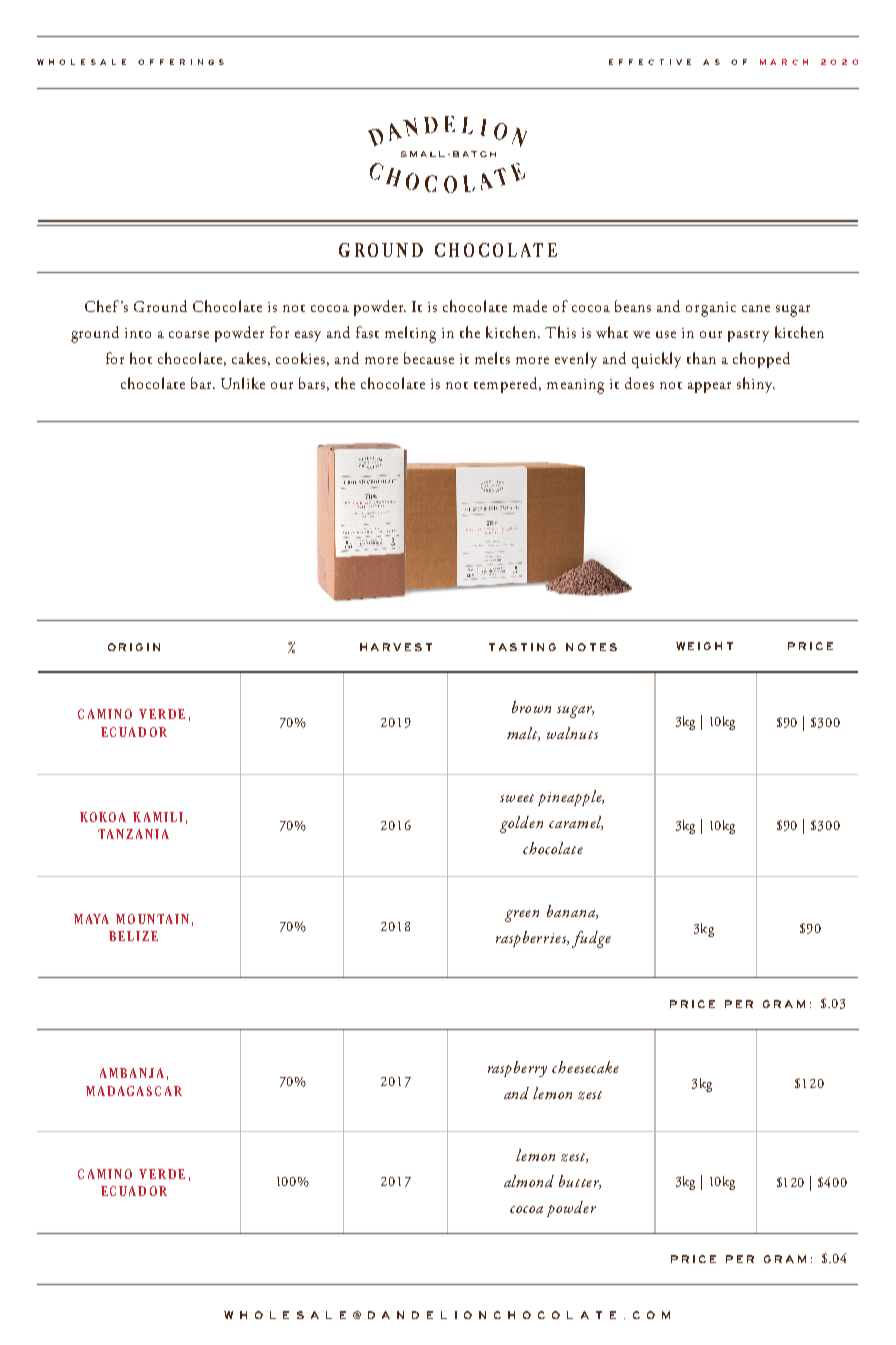  Describe the element at coordinates (410, 334) in the page. I see `melting` at that location.
